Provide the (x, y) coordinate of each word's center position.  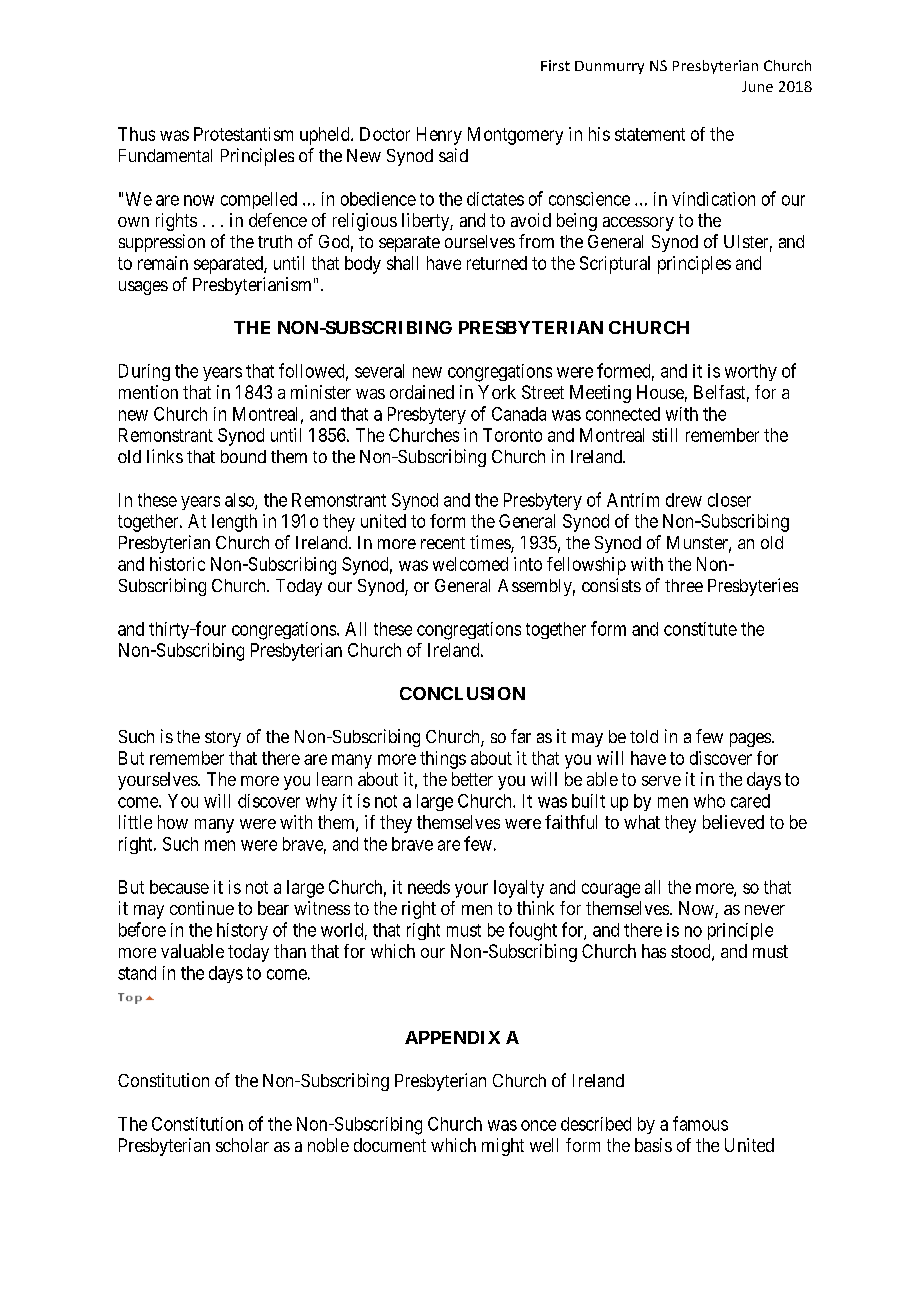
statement (650, 134)
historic (177, 564)
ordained (422, 392)
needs (429, 887)
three (684, 585)
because (179, 887)
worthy (751, 372)
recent (443, 543)
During (144, 372)
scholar (242, 1145)
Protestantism (243, 134)
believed (733, 822)
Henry (439, 136)
